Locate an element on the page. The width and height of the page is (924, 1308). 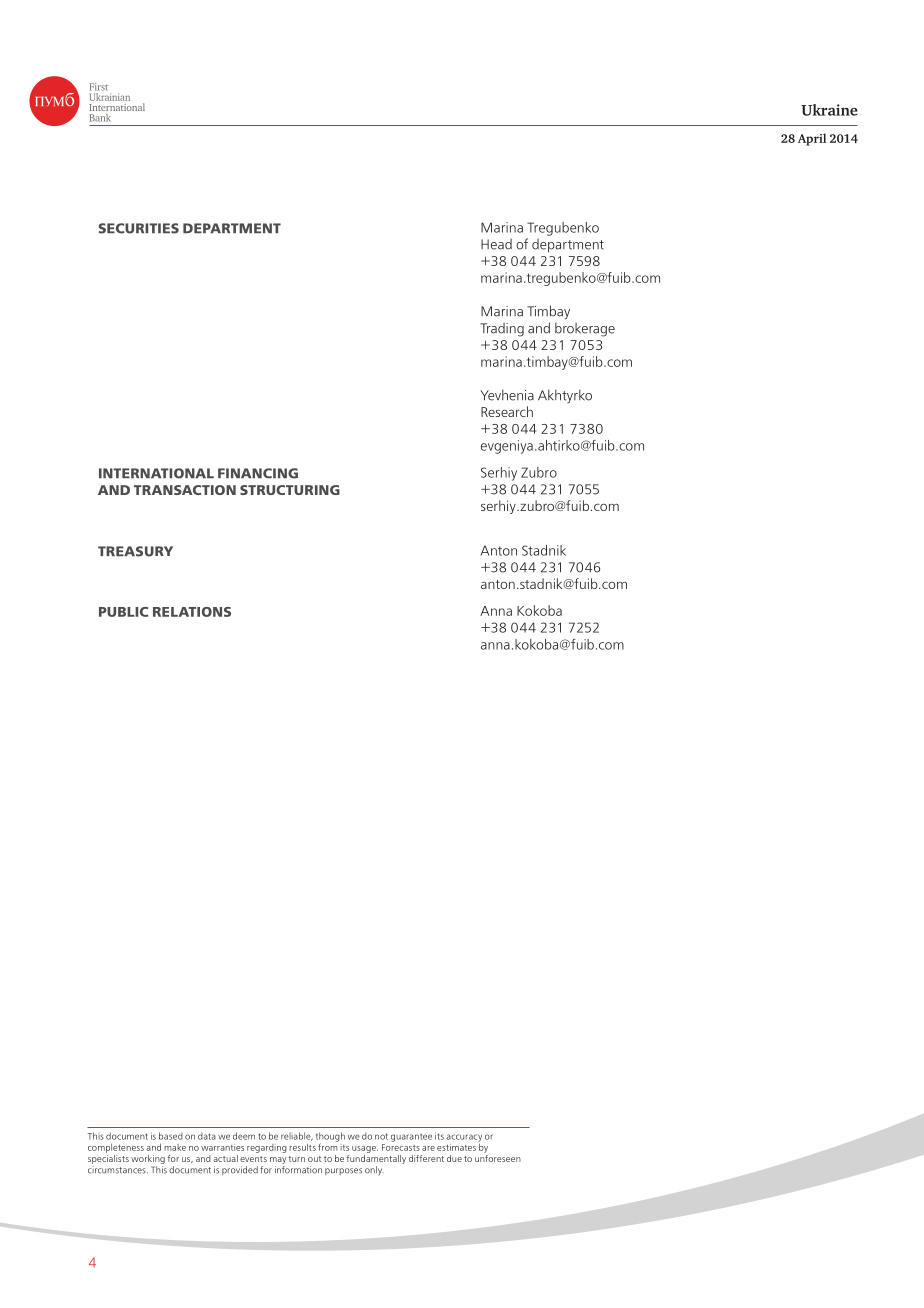
unforeseen is located at coordinates (498, 1157).
